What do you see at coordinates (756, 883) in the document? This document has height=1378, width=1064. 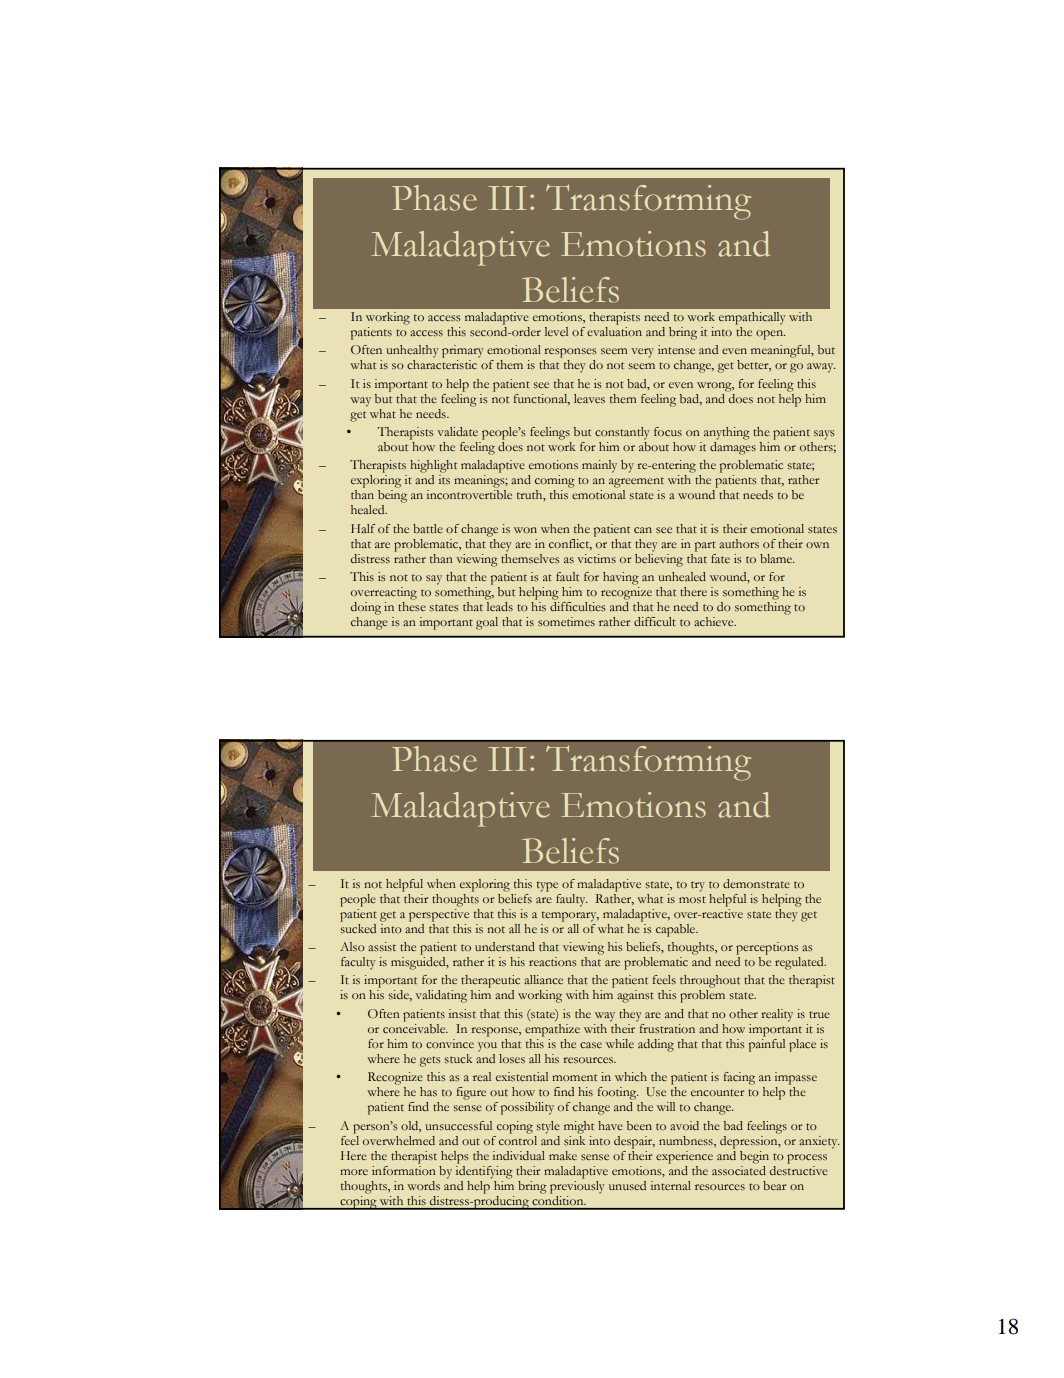 I see `demonstrate` at bounding box center [756, 883].
